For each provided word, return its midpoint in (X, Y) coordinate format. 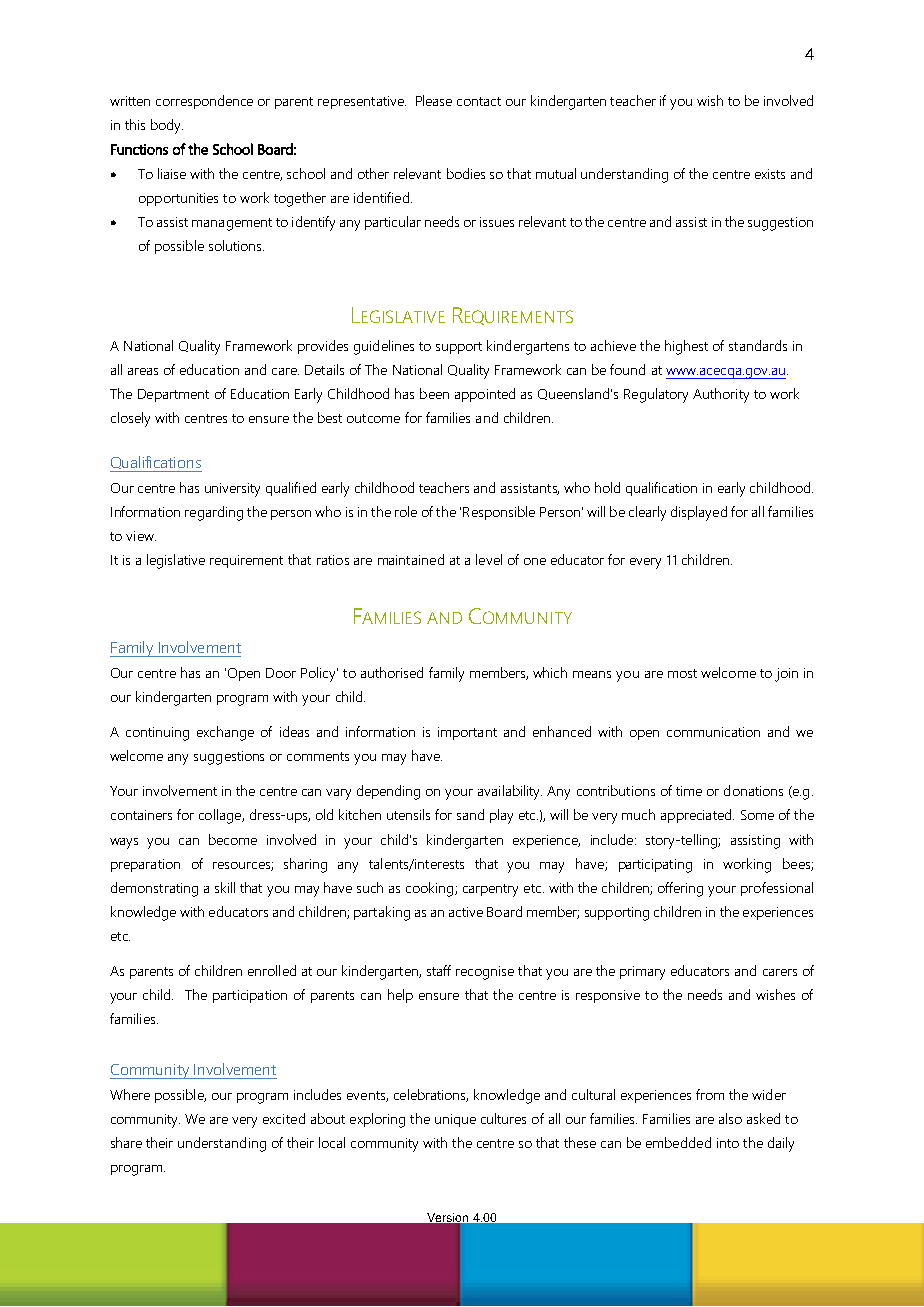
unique (455, 1120)
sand (470, 814)
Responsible (499, 513)
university (232, 490)
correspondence (204, 102)
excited (284, 1118)
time (689, 791)
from (710, 1094)
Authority (721, 395)
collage (221, 816)
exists (770, 174)
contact (479, 101)
